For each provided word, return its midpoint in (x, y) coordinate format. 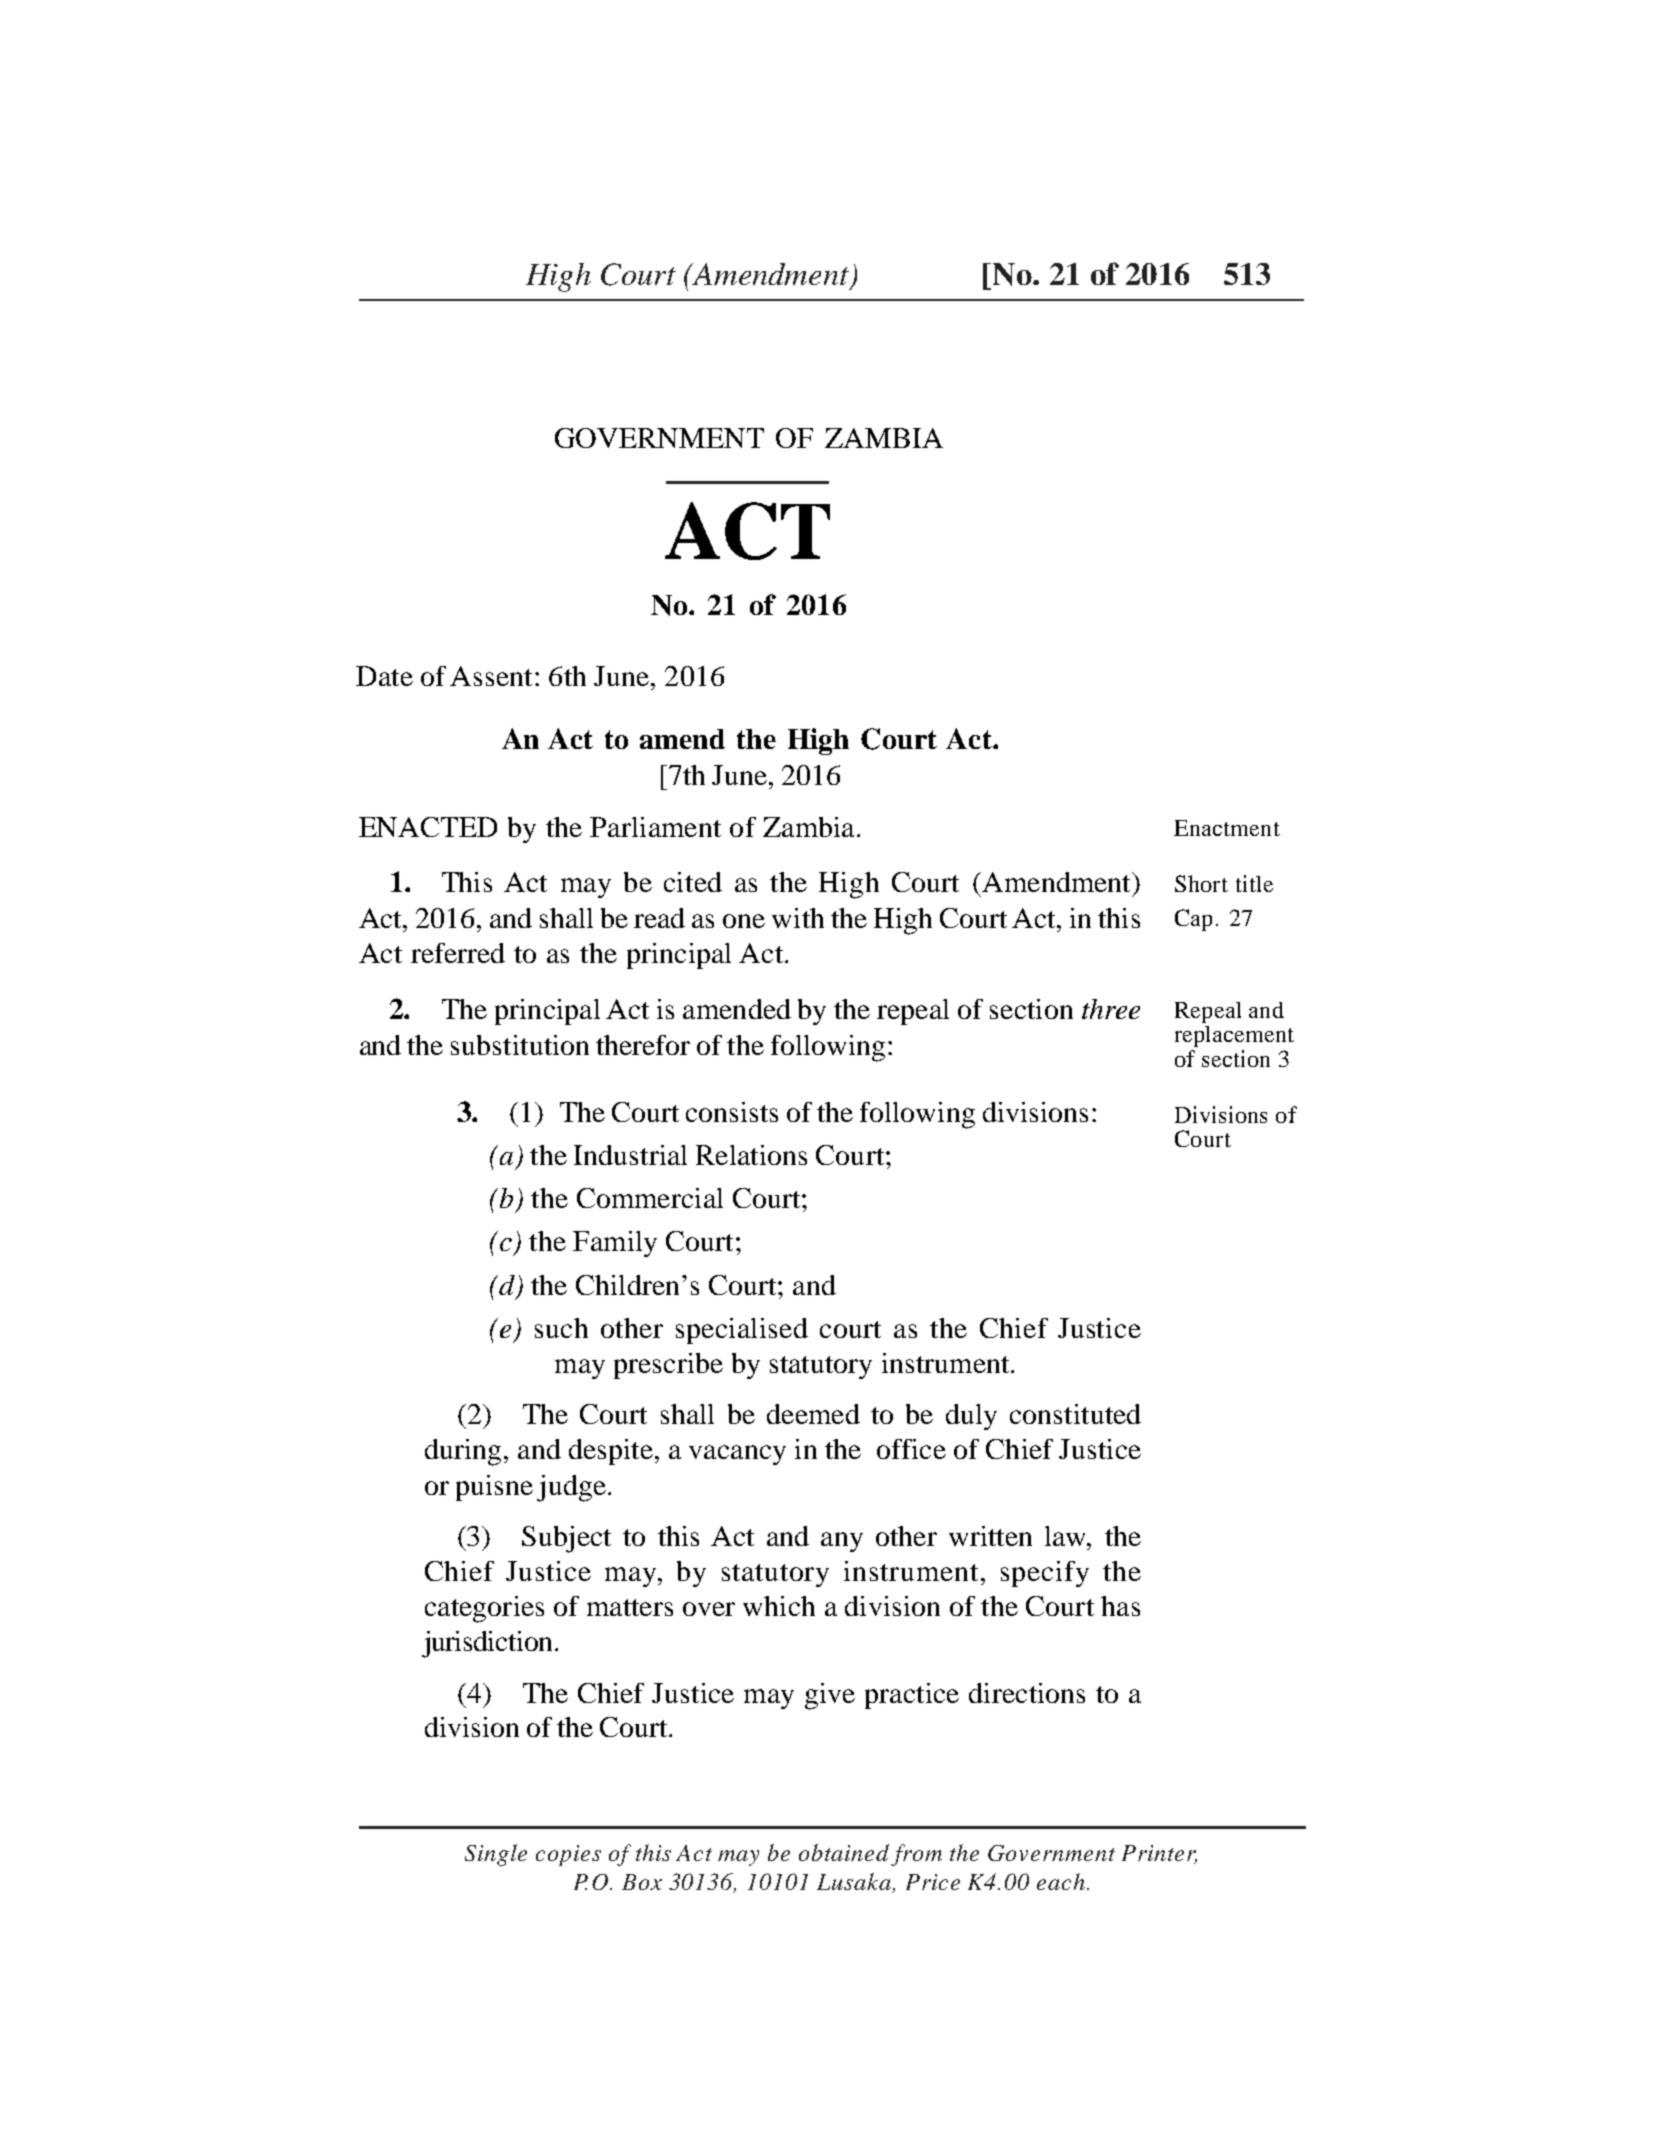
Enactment (1227, 828)
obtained (844, 1852)
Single (496, 1855)
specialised (742, 1331)
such (561, 1328)
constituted (1075, 1414)
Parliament (655, 827)
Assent (491, 676)
